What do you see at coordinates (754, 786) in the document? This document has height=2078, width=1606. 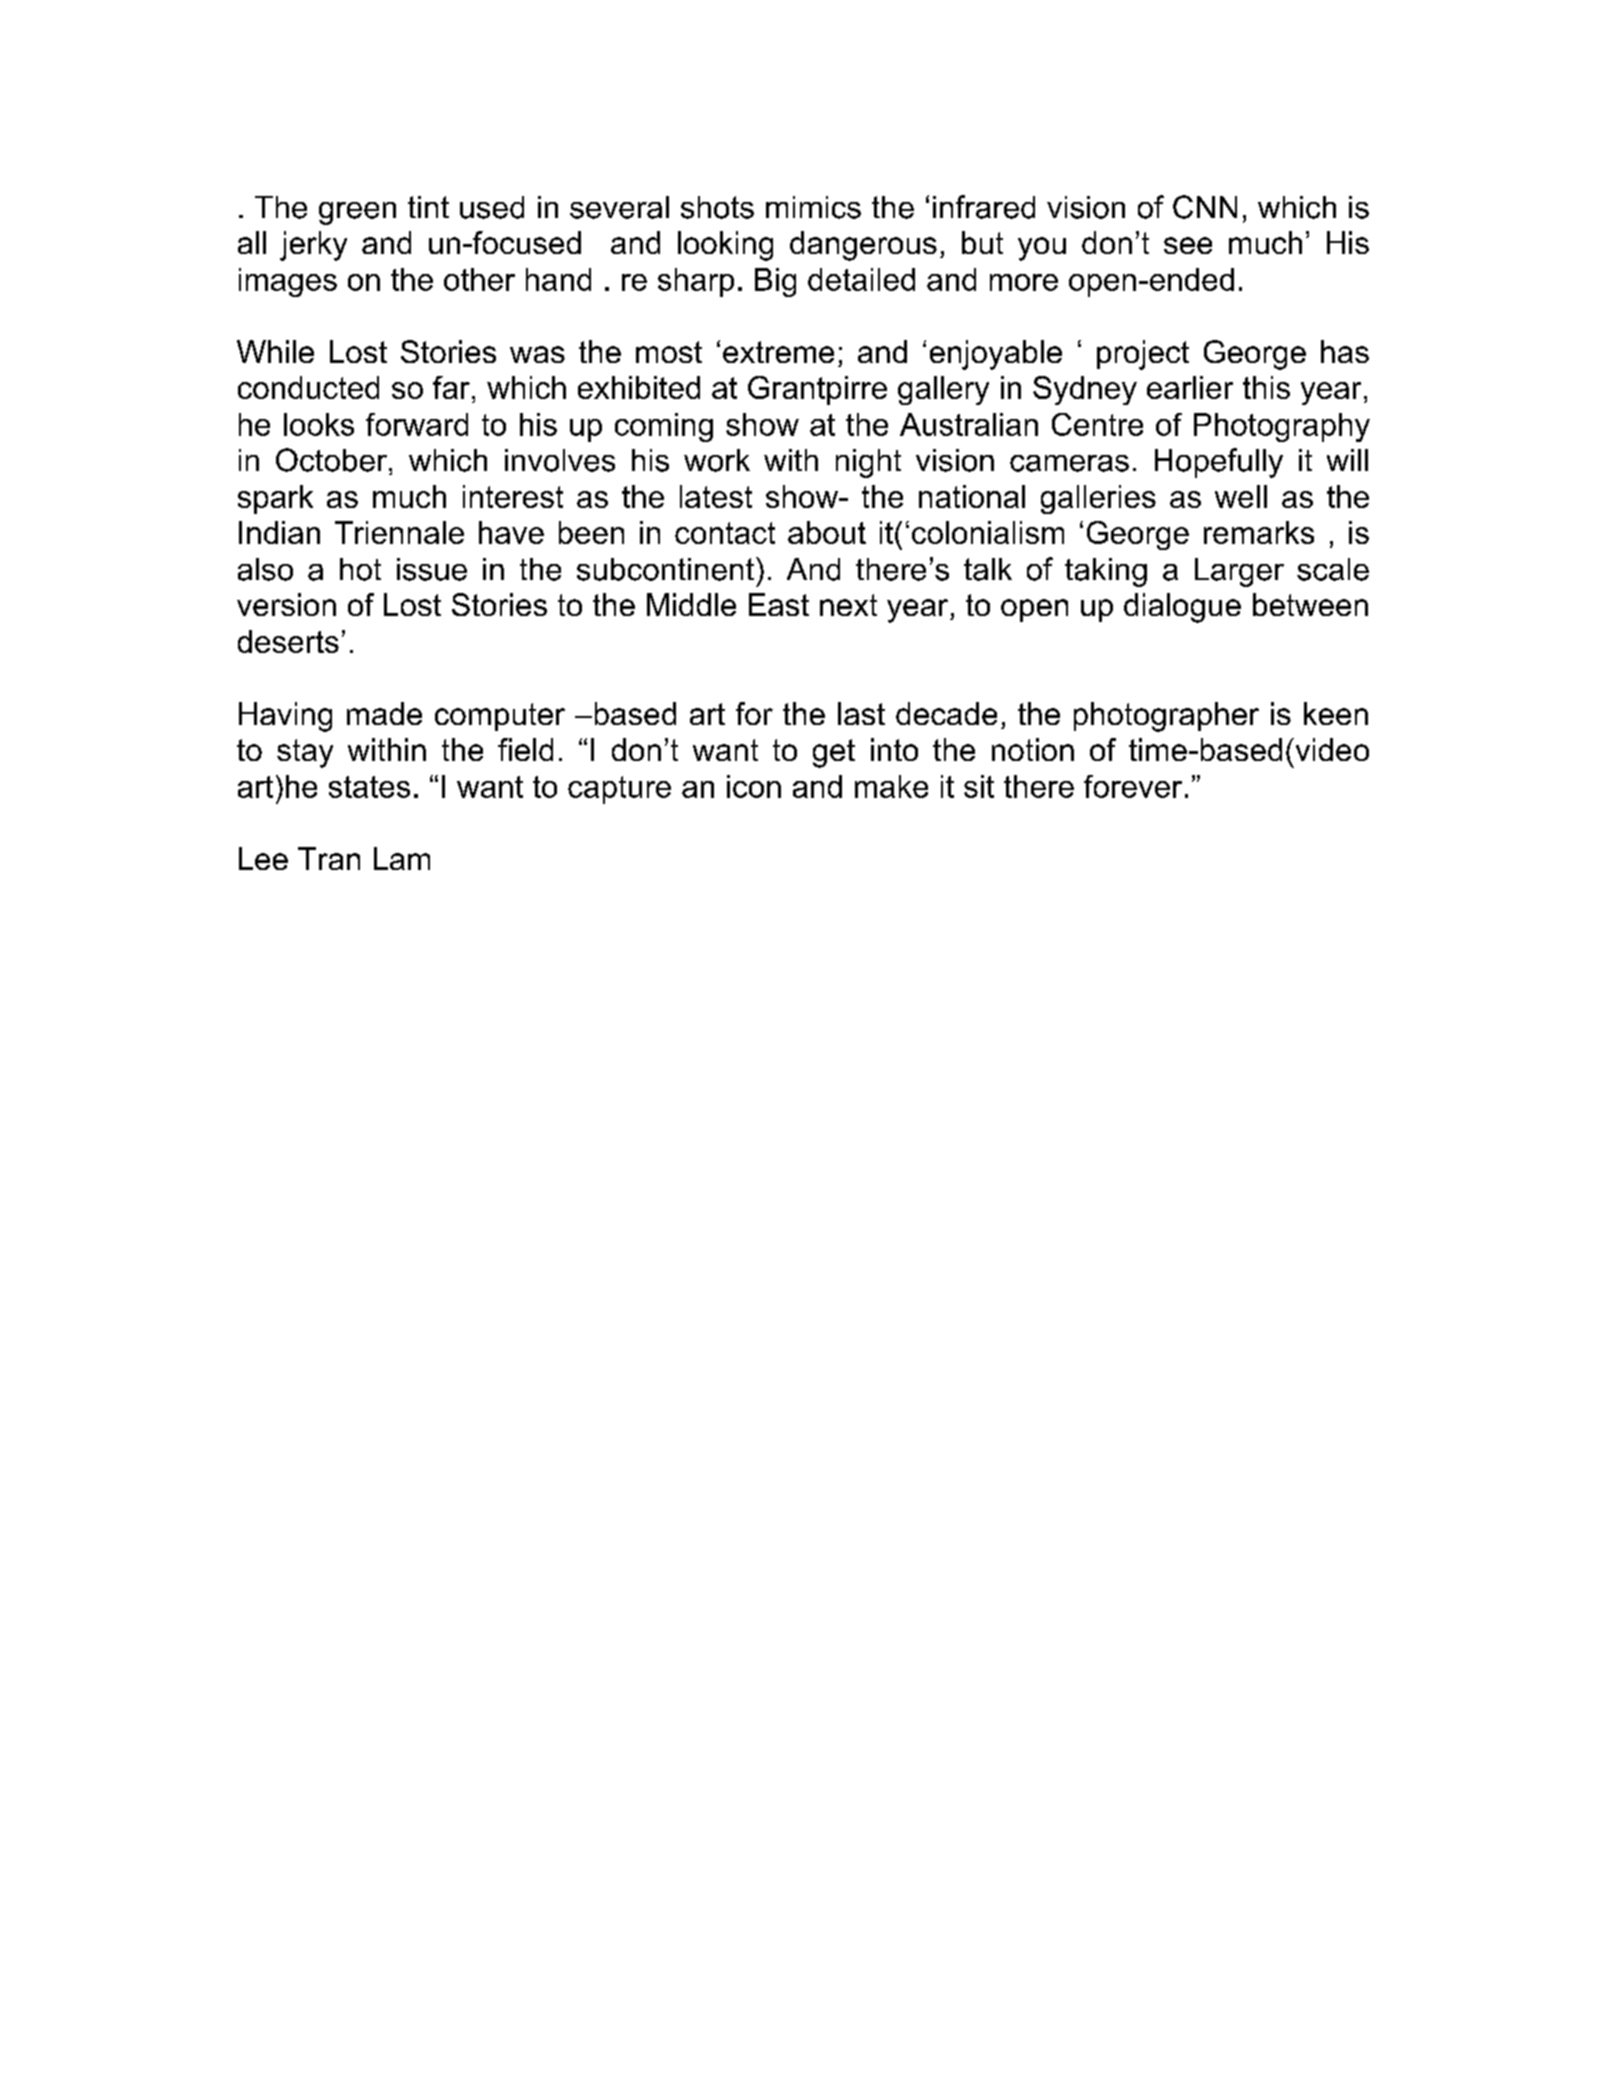 I see `icon` at bounding box center [754, 786].
